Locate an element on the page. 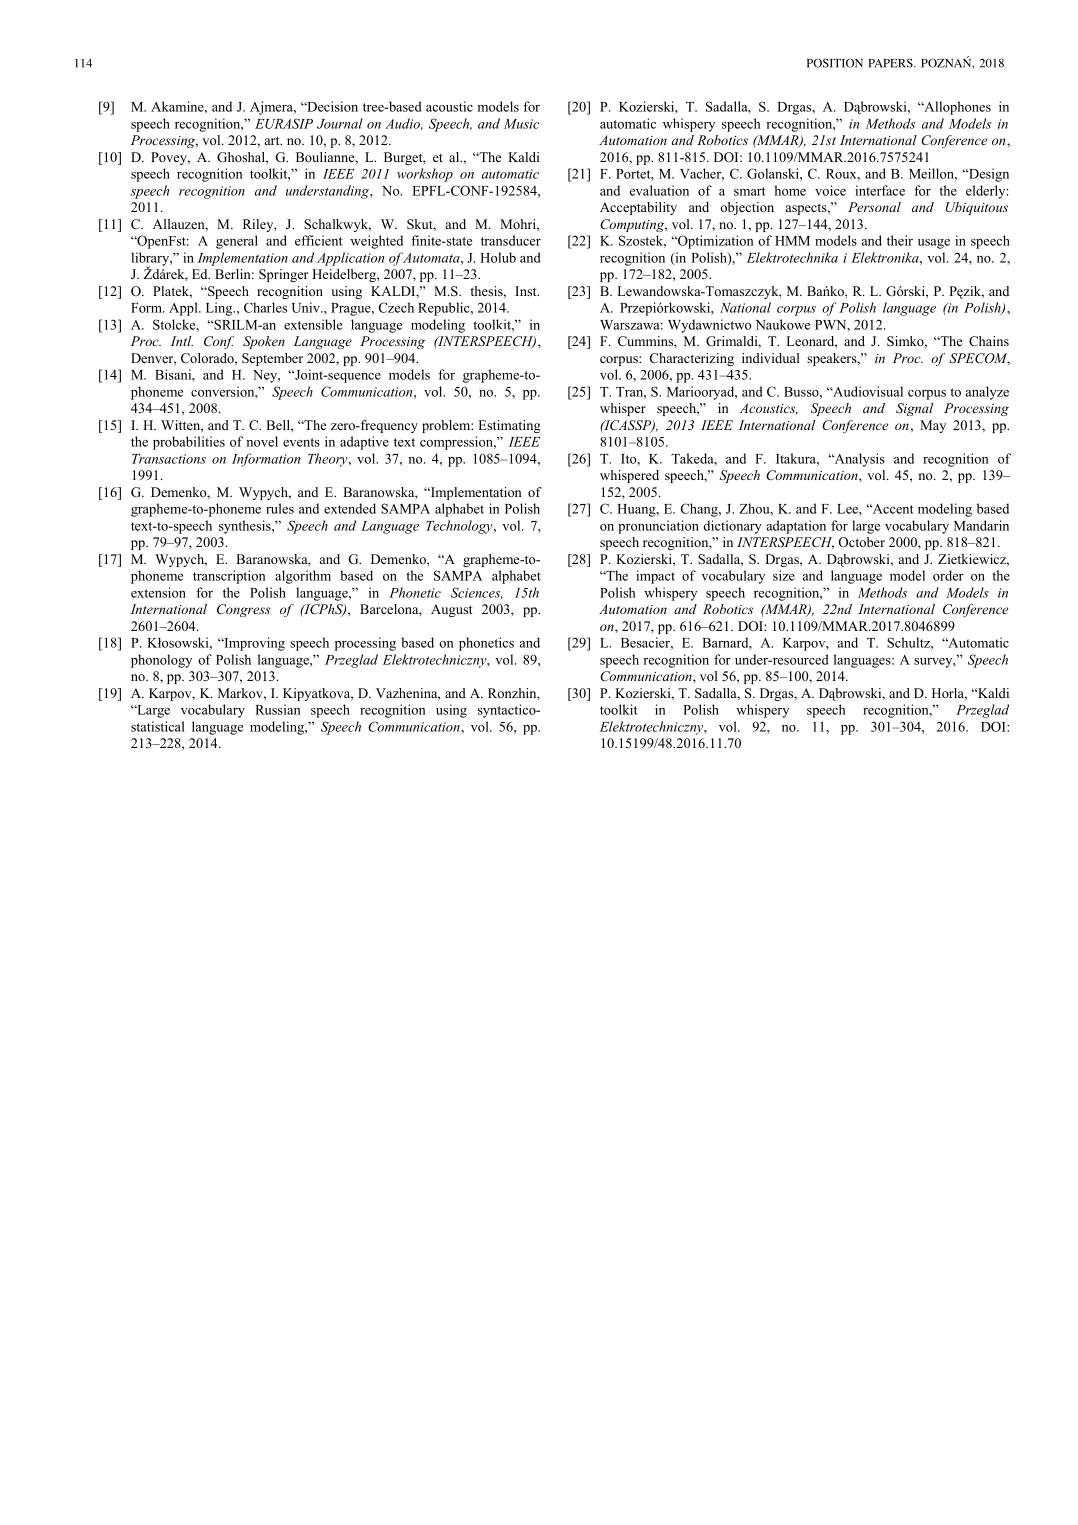 Image resolution: width=1078 pixels, height=1525 pixels. PAPERS is located at coordinates (891, 63).
